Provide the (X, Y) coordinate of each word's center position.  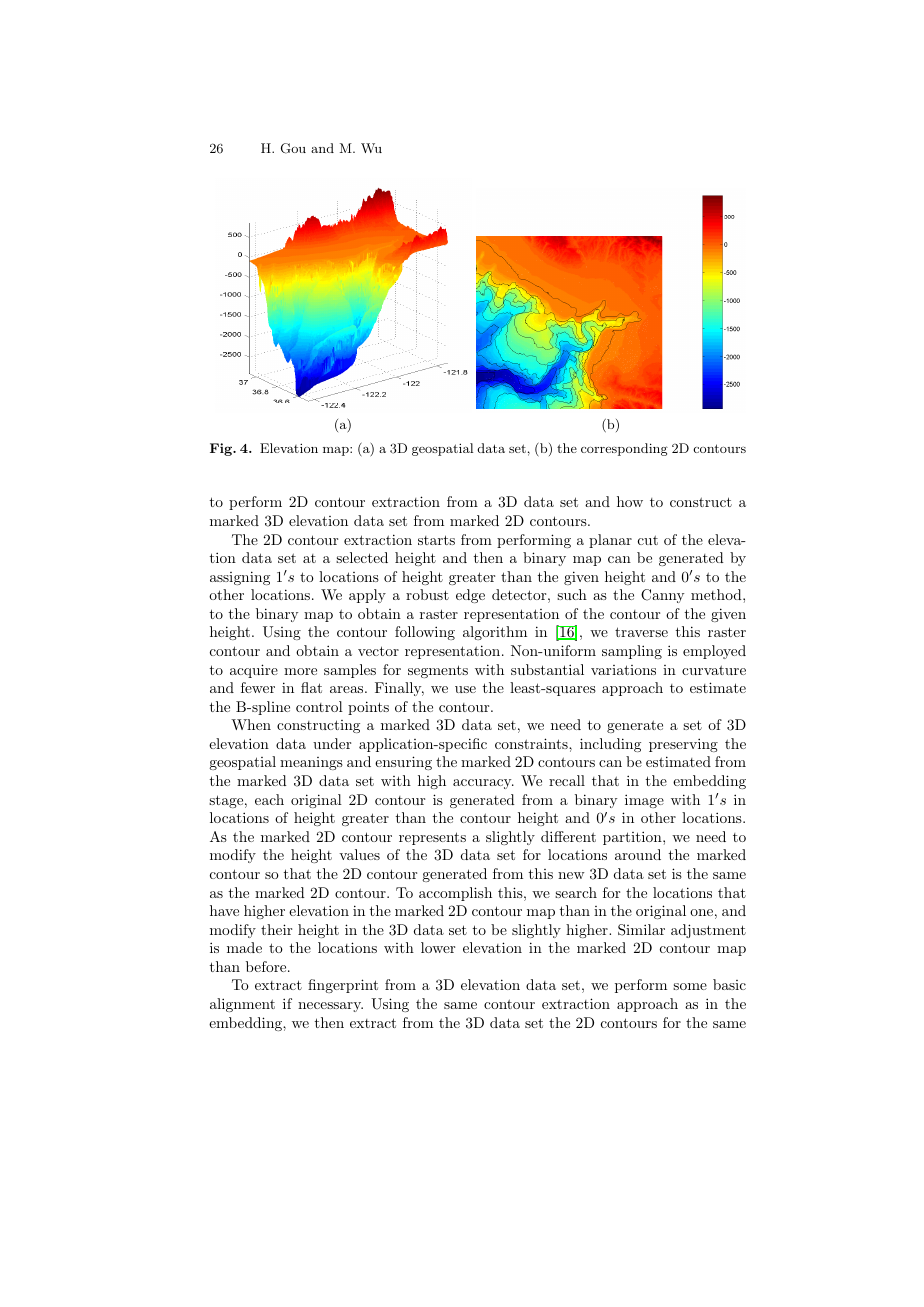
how (630, 501)
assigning (240, 578)
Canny (662, 596)
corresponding (624, 449)
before (267, 966)
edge (470, 596)
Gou (293, 148)
